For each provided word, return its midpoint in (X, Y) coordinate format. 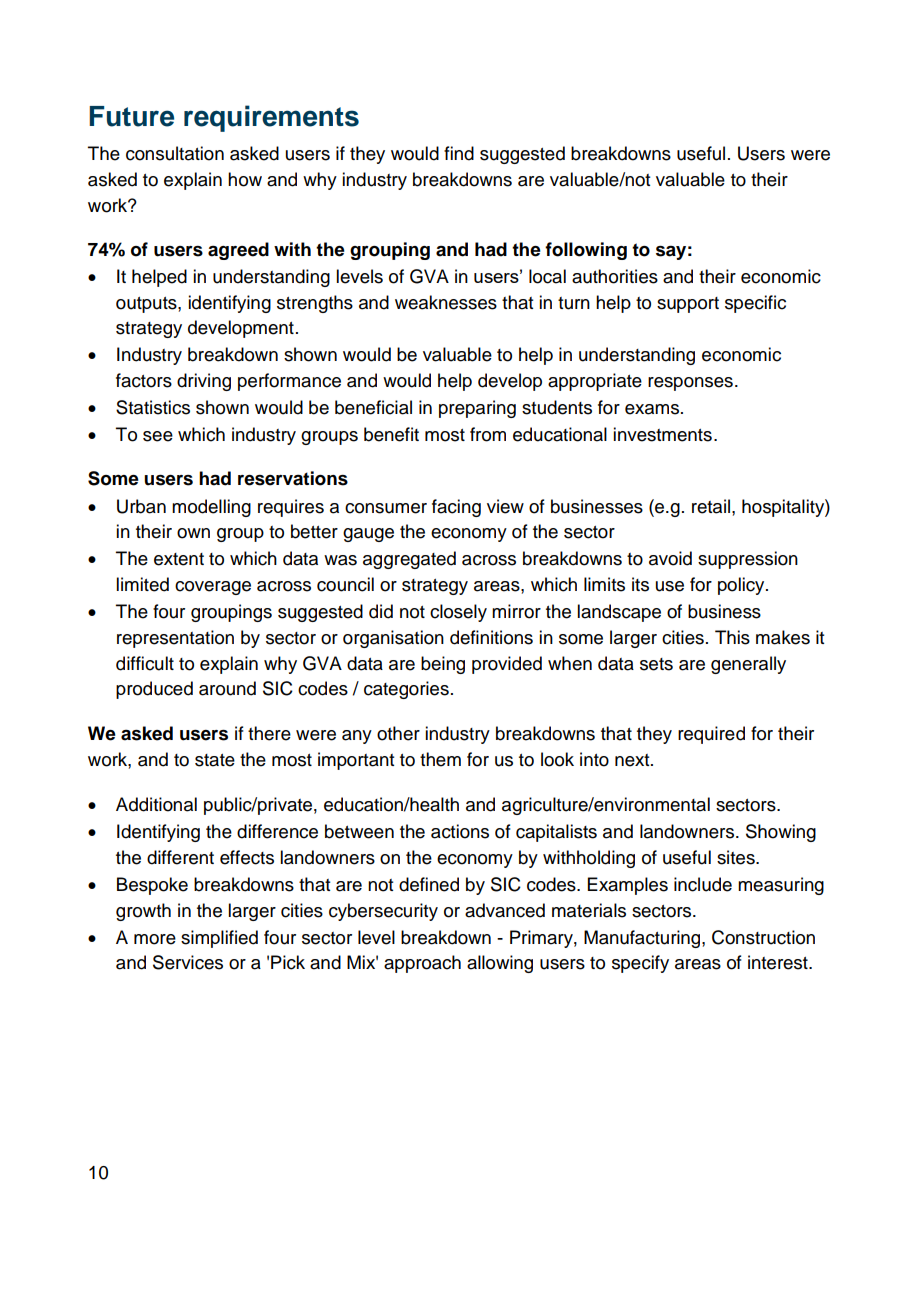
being (443, 665)
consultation (175, 153)
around (227, 688)
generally (748, 665)
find (459, 153)
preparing (477, 409)
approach (422, 964)
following (586, 251)
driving (204, 382)
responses (690, 384)
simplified (219, 939)
